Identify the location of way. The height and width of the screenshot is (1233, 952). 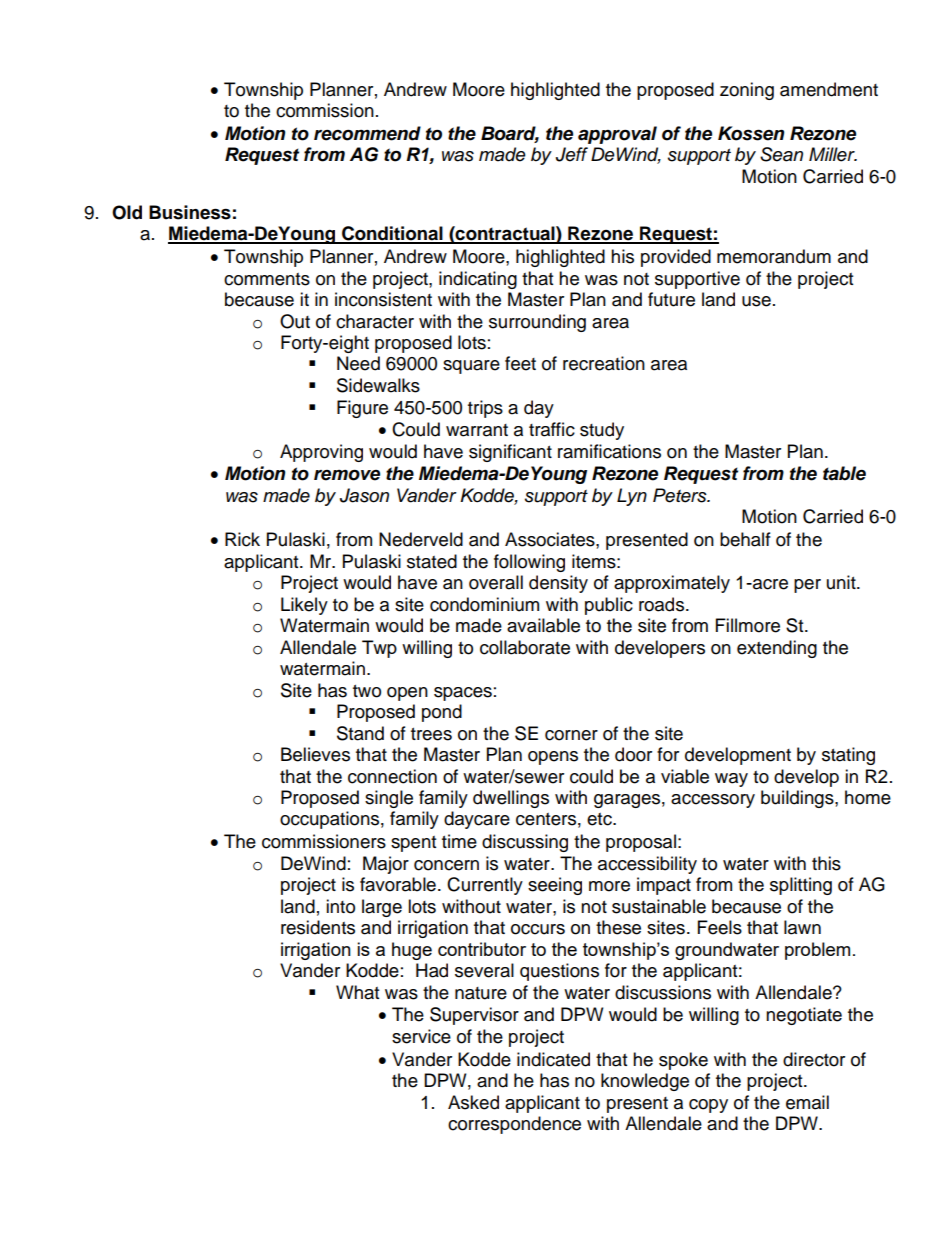
(731, 780).
